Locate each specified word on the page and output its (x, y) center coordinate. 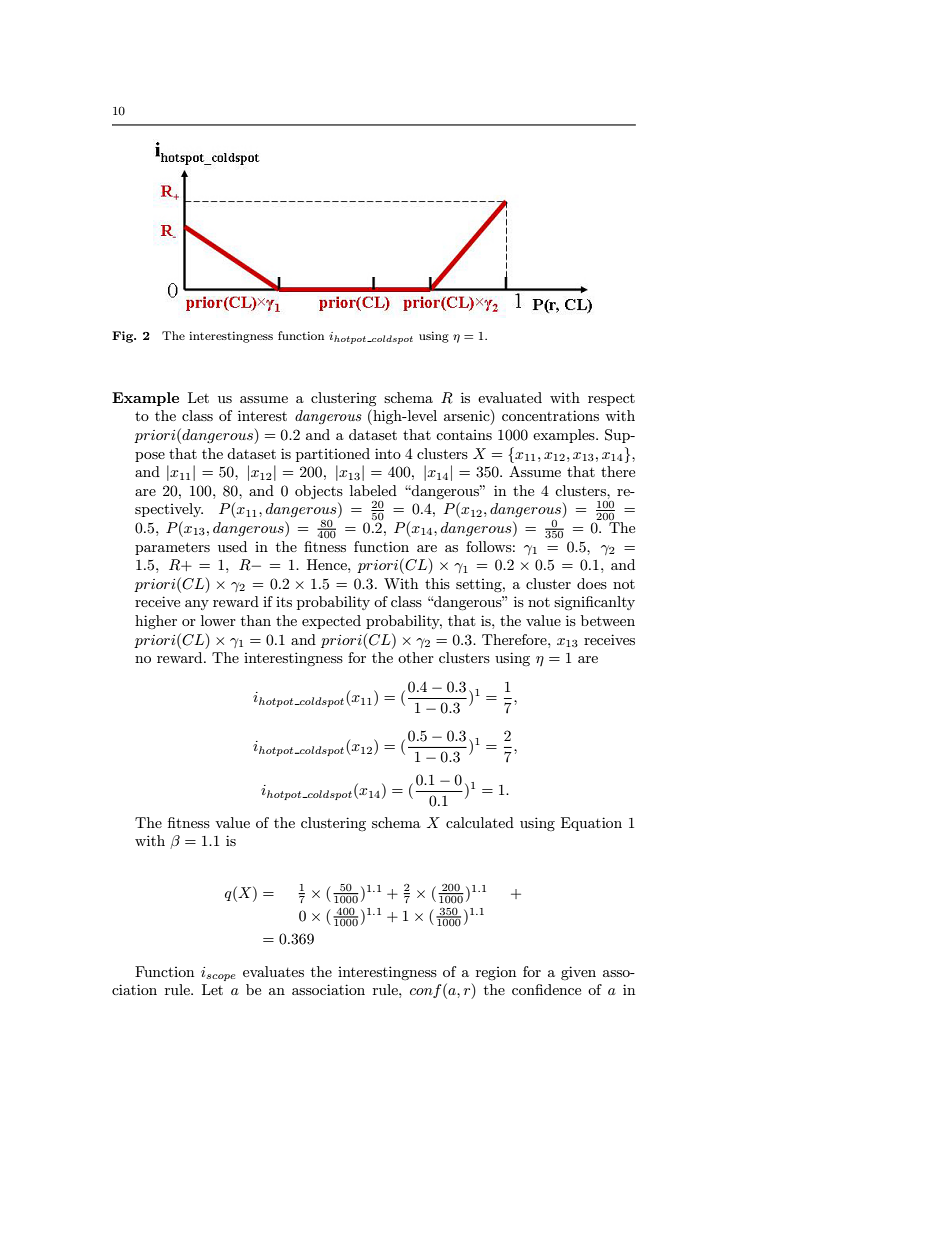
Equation (591, 824)
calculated (480, 822)
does (592, 583)
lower (218, 620)
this (437, 583)
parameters (172, 548)
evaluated (510, 397)
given (578, 973)
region (496, 973)
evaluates (273, 971)
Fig (124, 337)
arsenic (468, 417)
